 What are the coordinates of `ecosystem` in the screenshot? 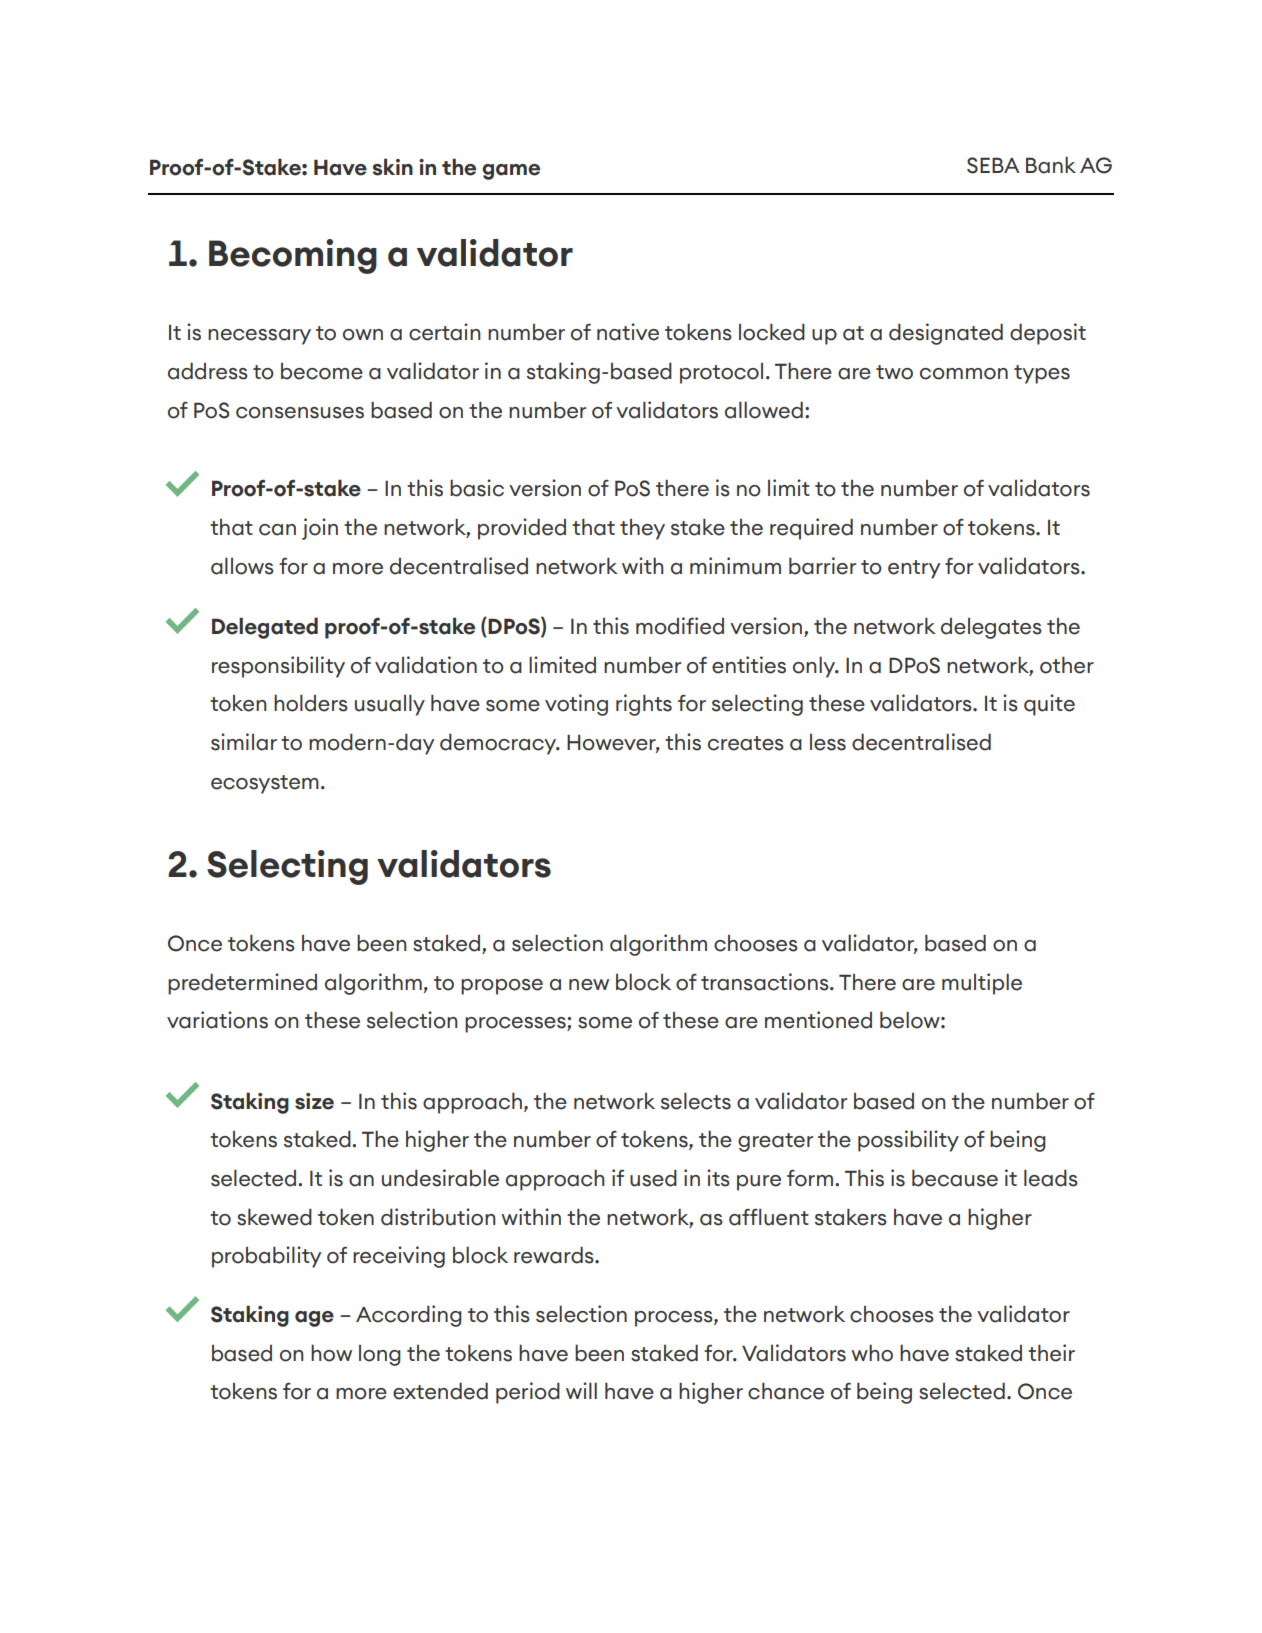 It's located at (265, 784).
